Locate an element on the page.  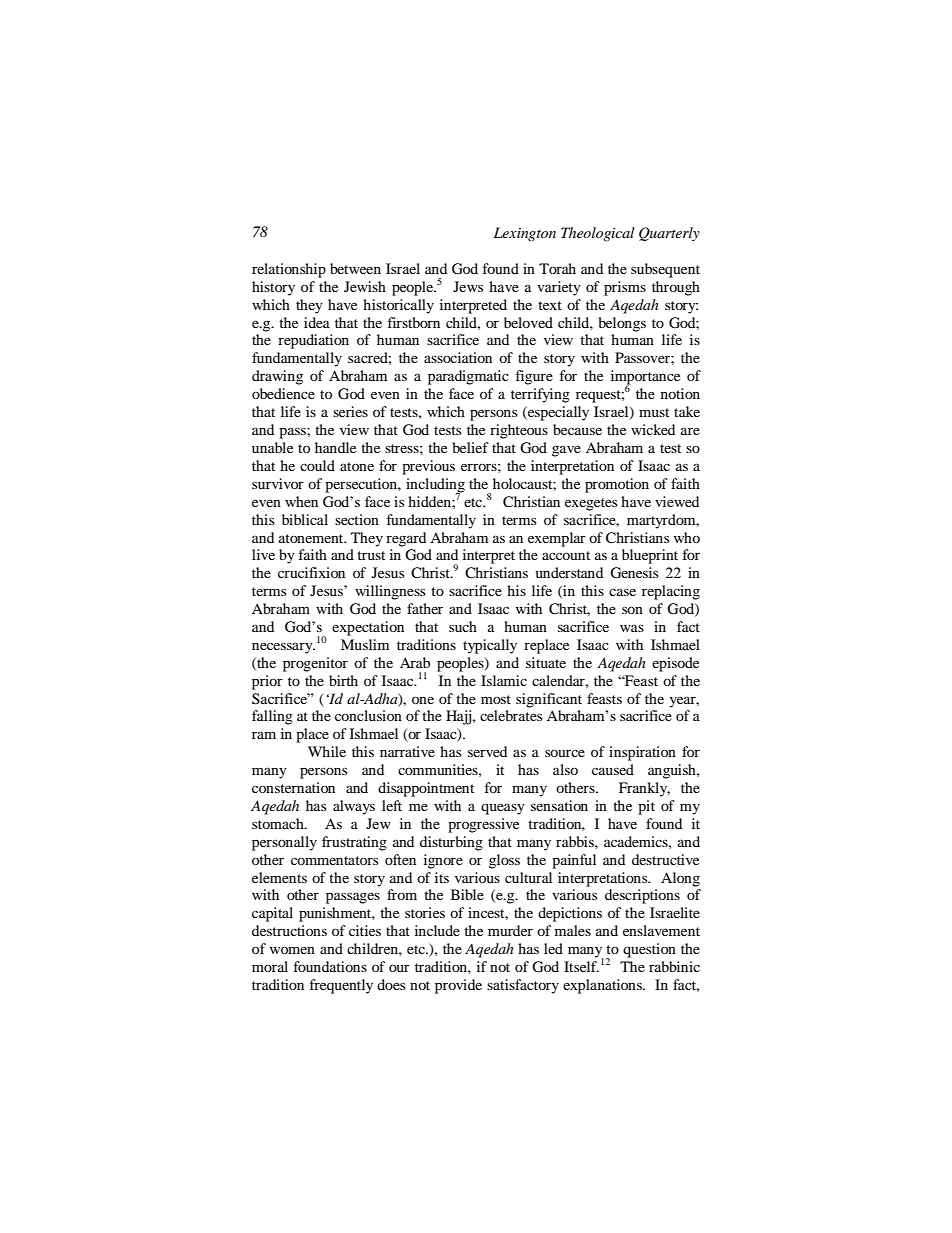
crucifixion is located at coordinates (311, 572).
